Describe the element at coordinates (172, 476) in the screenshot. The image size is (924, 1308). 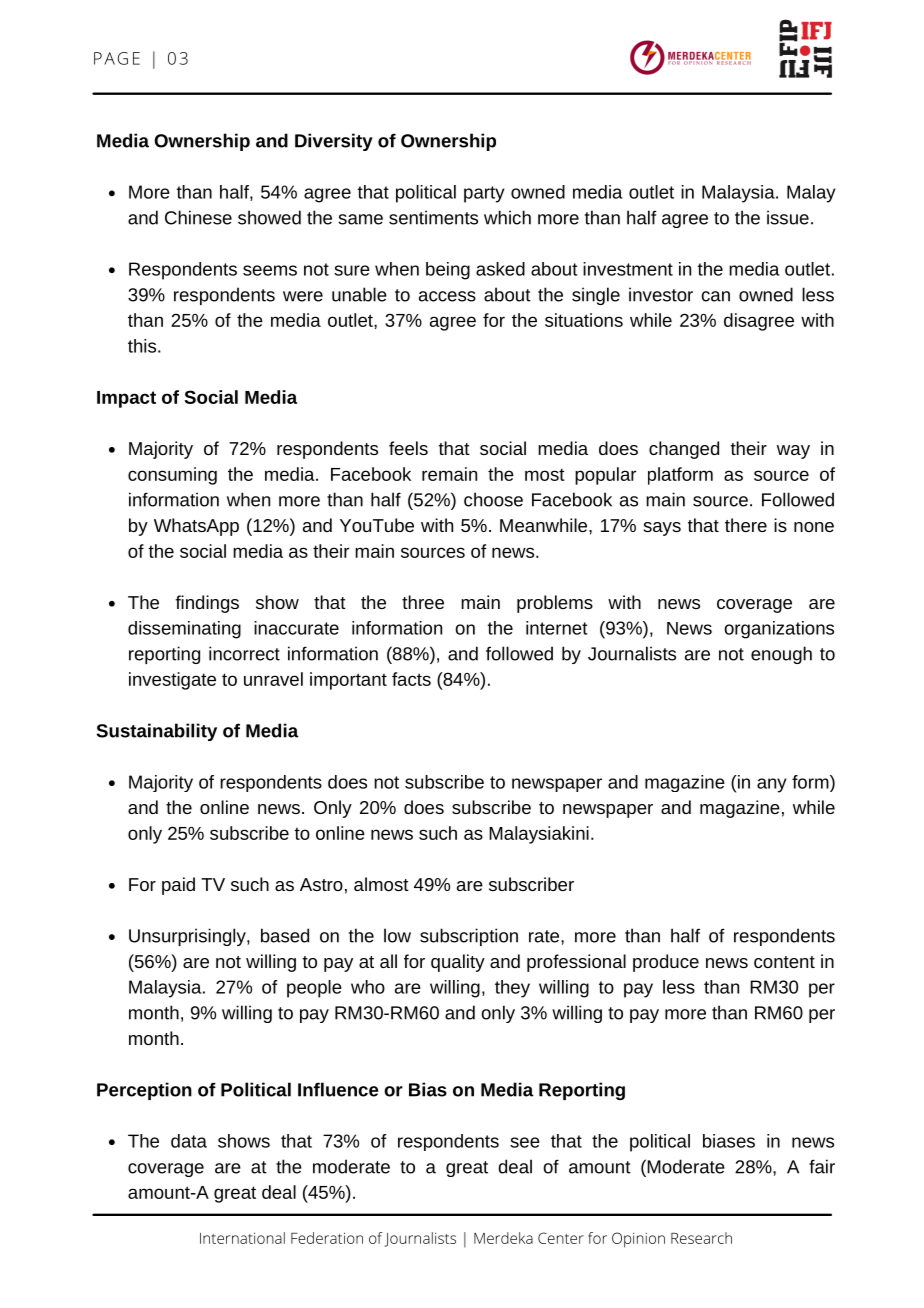
I see `consuming` at that location.
